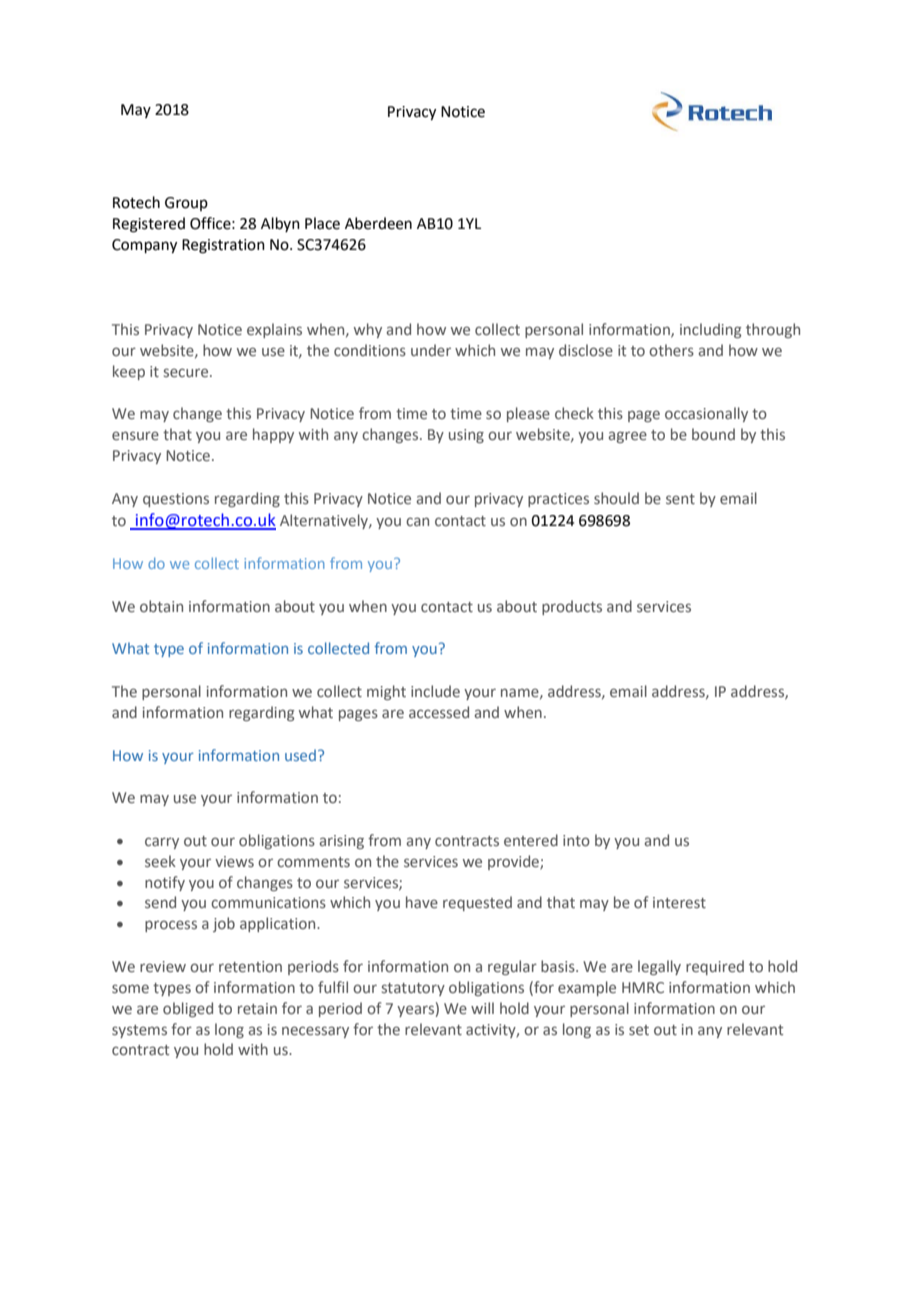 This screenshot has width=924, height=1309. What do you see at coordinates (378, 223) in the screenshot?
I see `Aberdeen` at bounding box center [378, 223].
